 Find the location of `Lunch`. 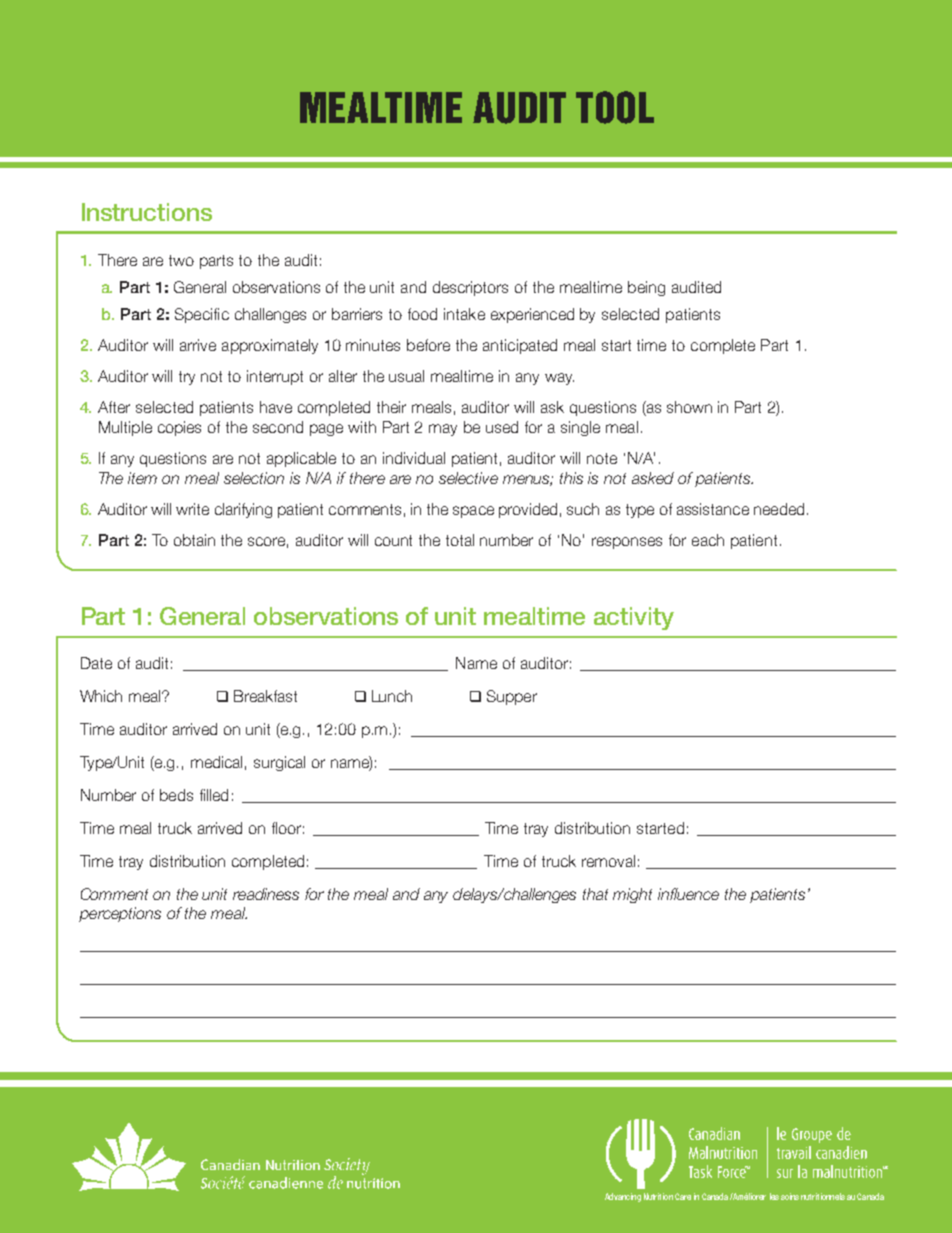

Lunch is located at coordinates (392, 696).
